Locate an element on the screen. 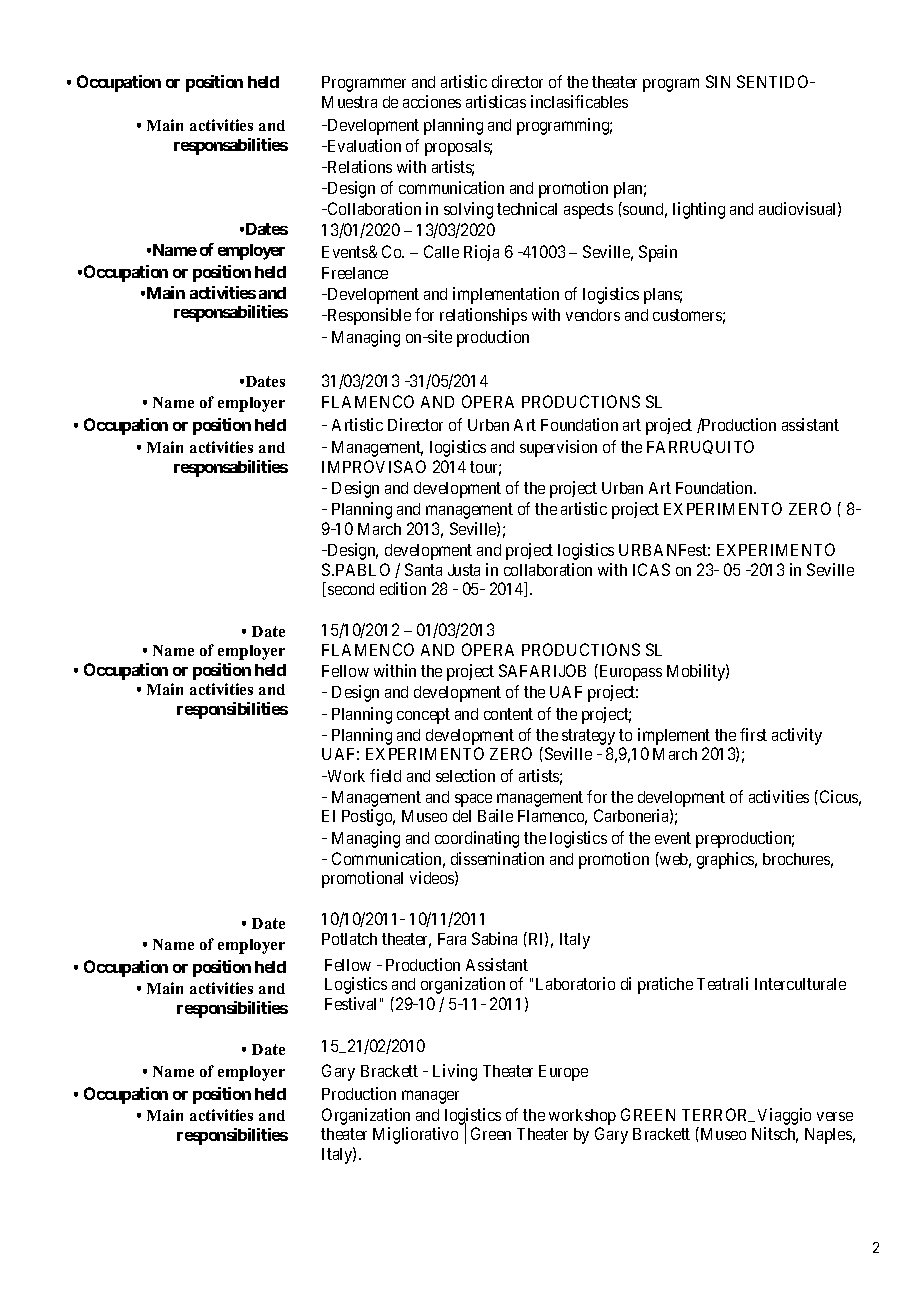  SIN is located at coordinates (718, 81).
